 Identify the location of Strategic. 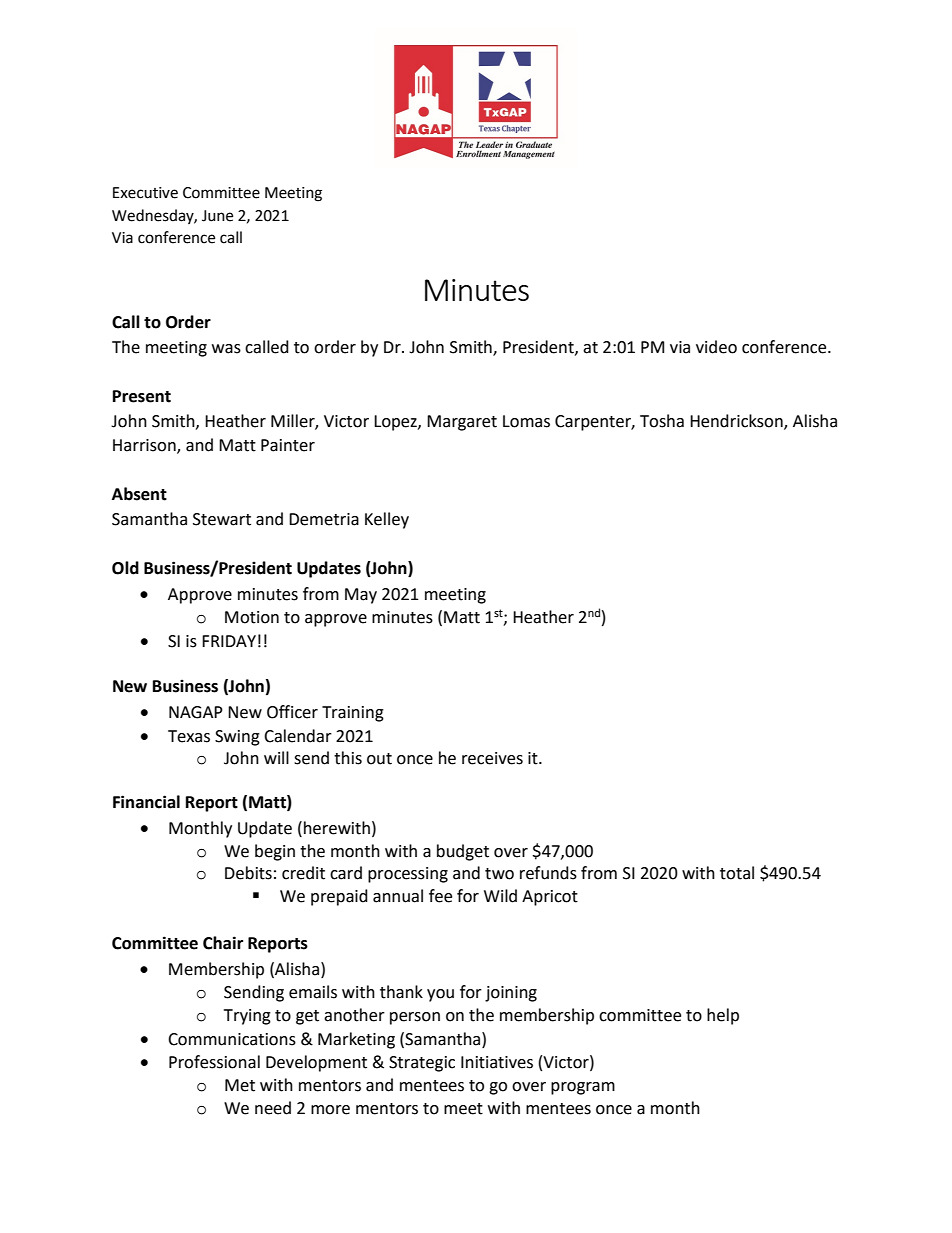
(422, 1064).
